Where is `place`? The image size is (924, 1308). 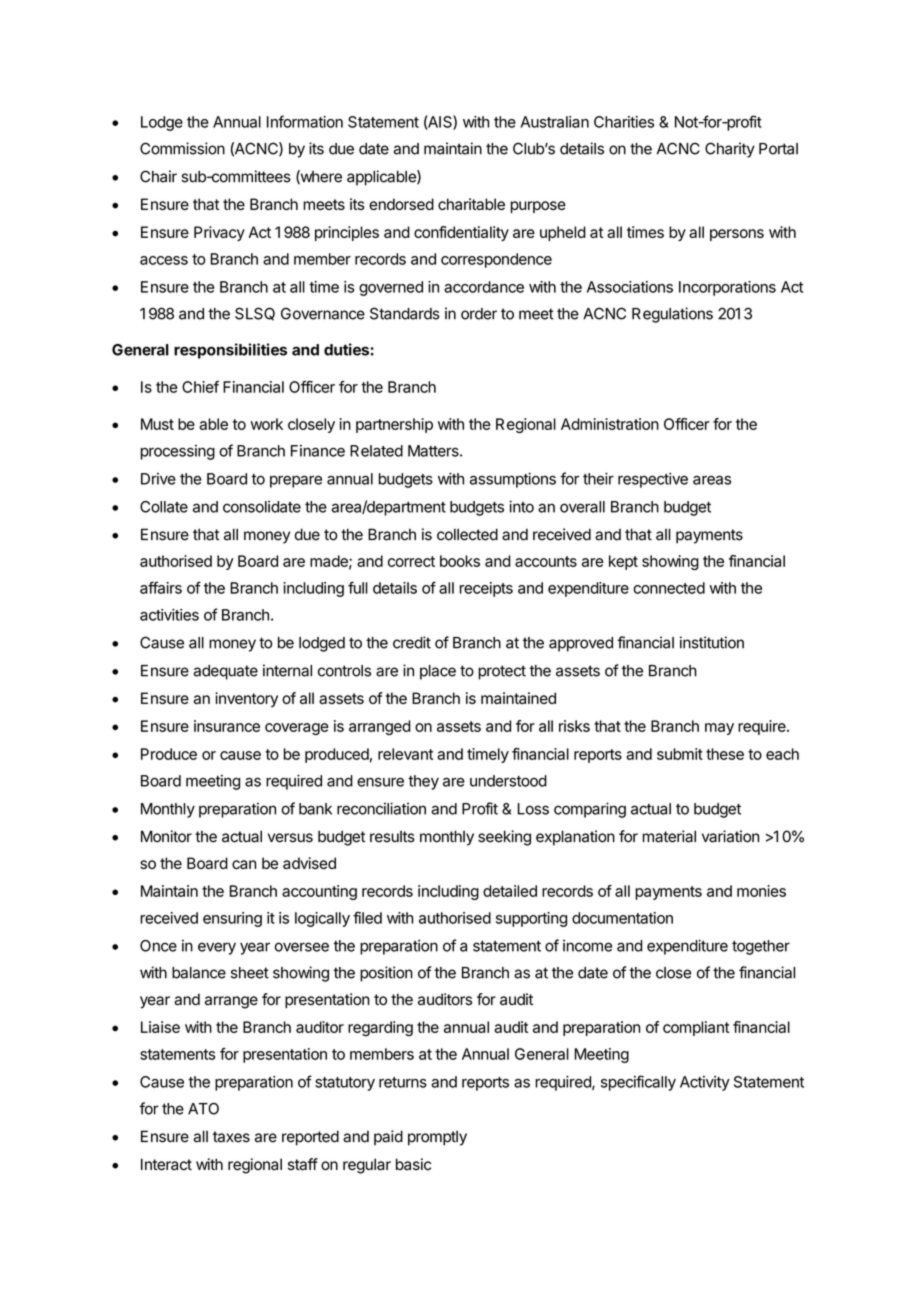
place is located at coordinates (438, 672).
